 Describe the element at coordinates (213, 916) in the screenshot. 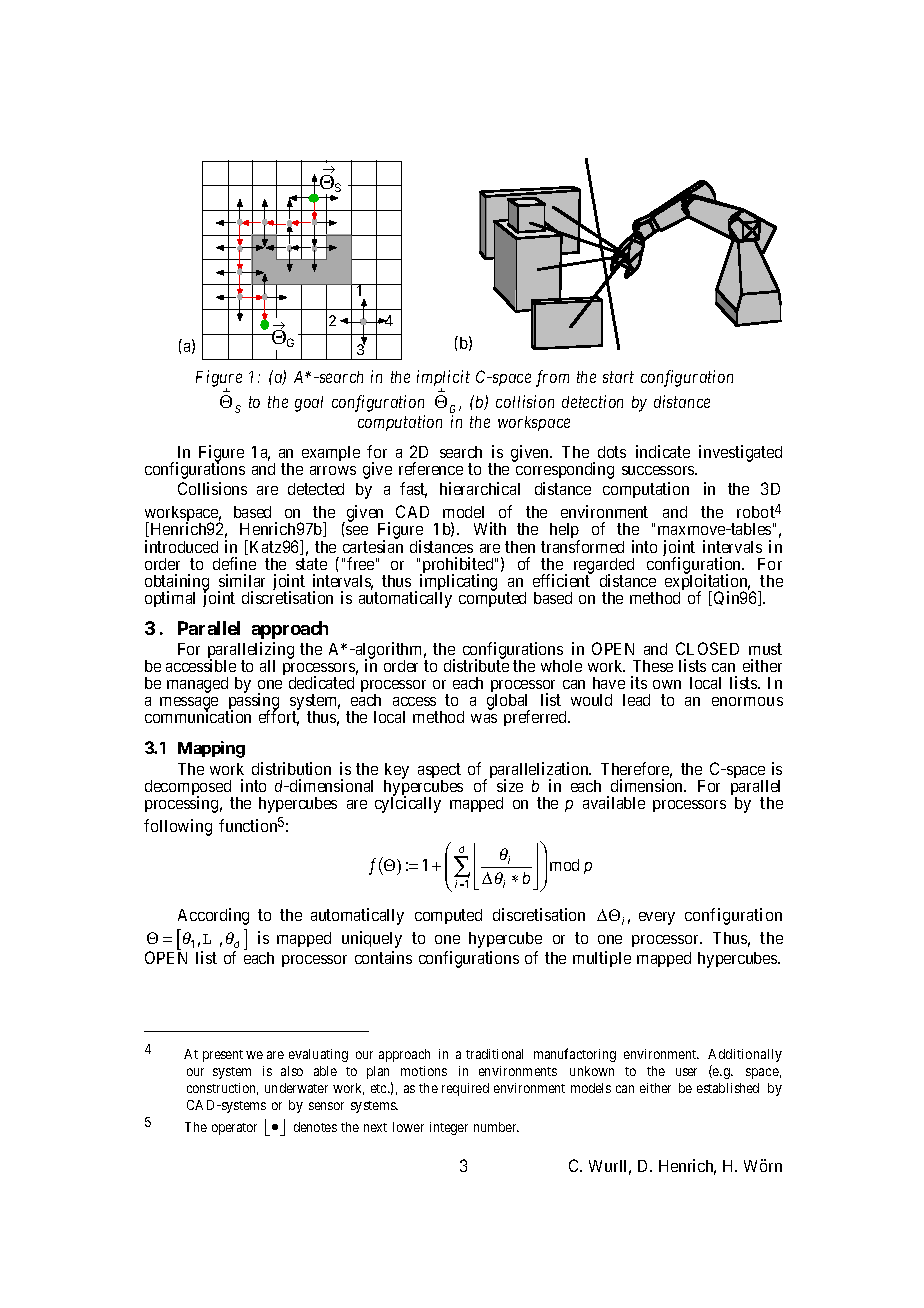

I see `According` at that location.
